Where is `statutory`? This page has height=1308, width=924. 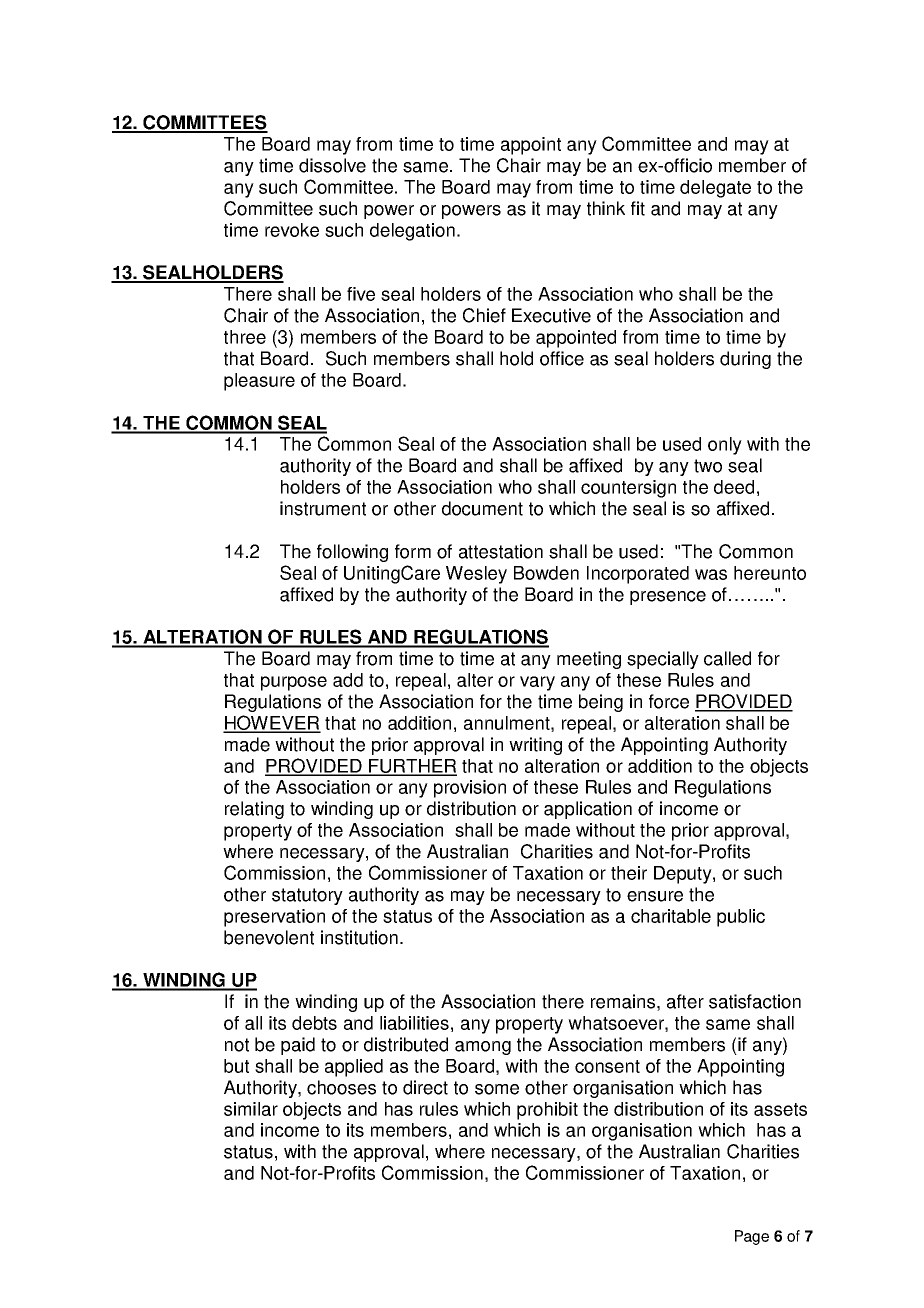 statutory is located at coordinates (307, 896).
